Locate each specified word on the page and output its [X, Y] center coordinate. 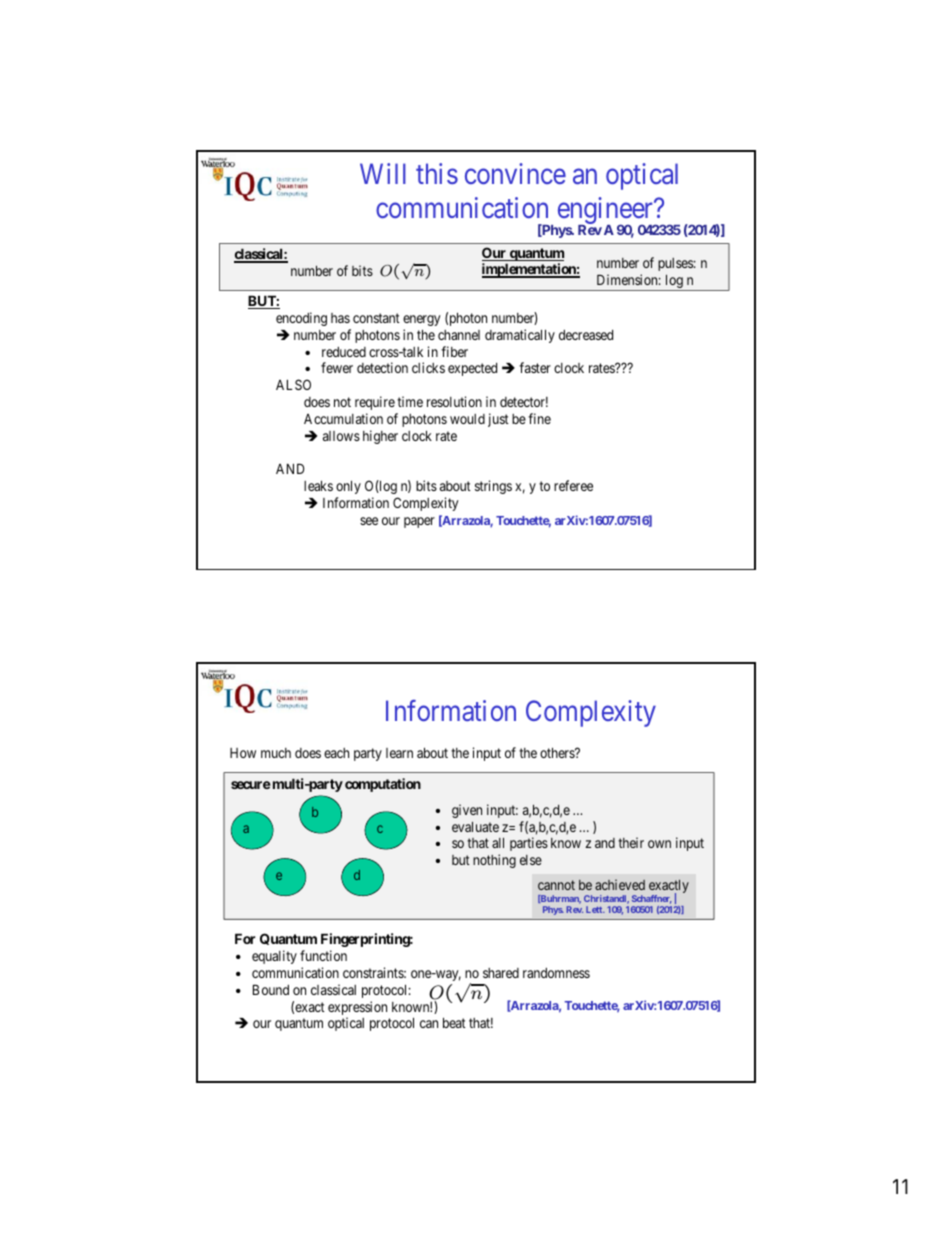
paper [419, 522]
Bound [271, 989]
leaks [318, 485]
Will [383, 173]
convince [515, 173]
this [437, 173]
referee [573, 485]
